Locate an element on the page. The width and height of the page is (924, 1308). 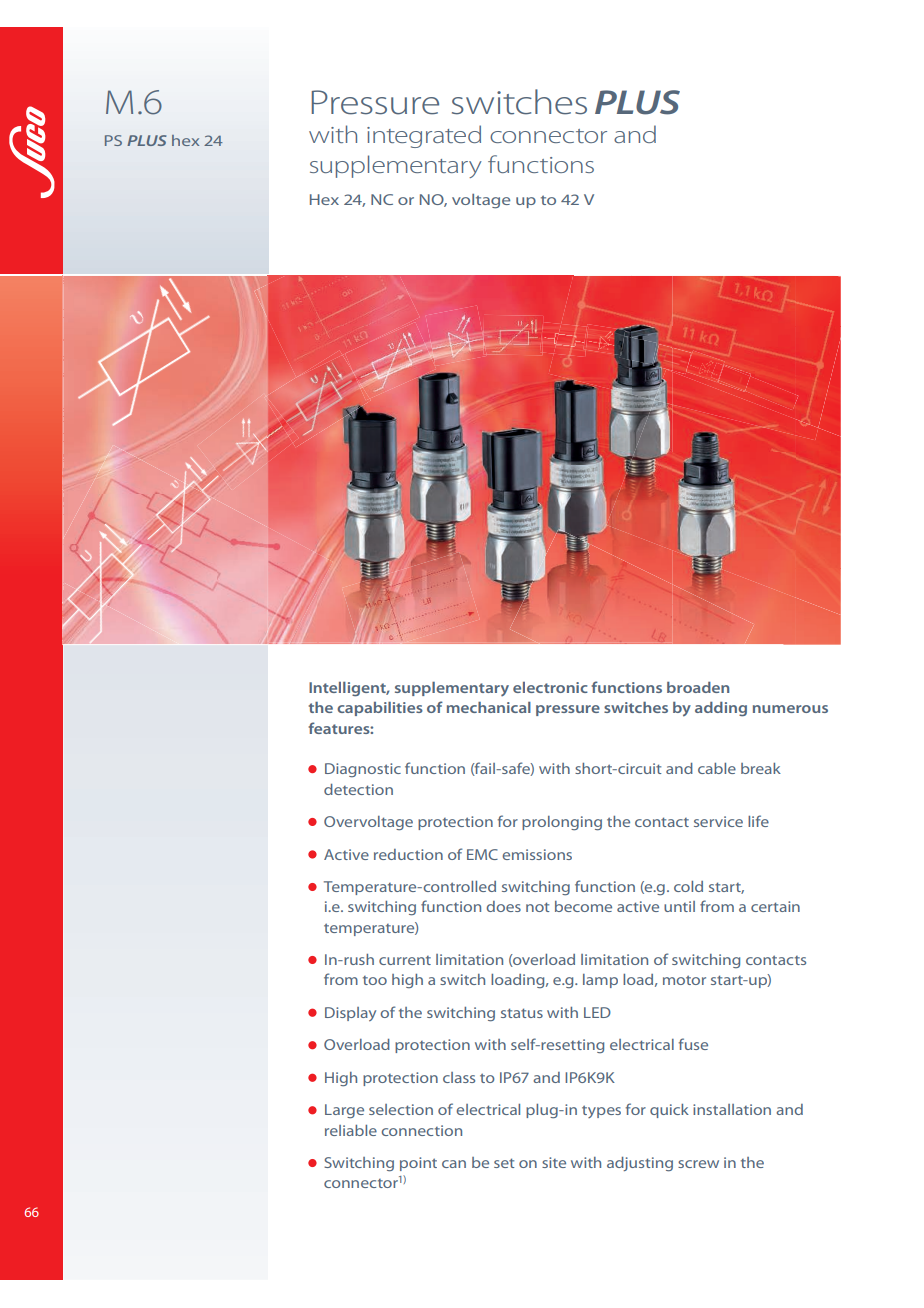
capabilities is located at coordinates (380, 709).
